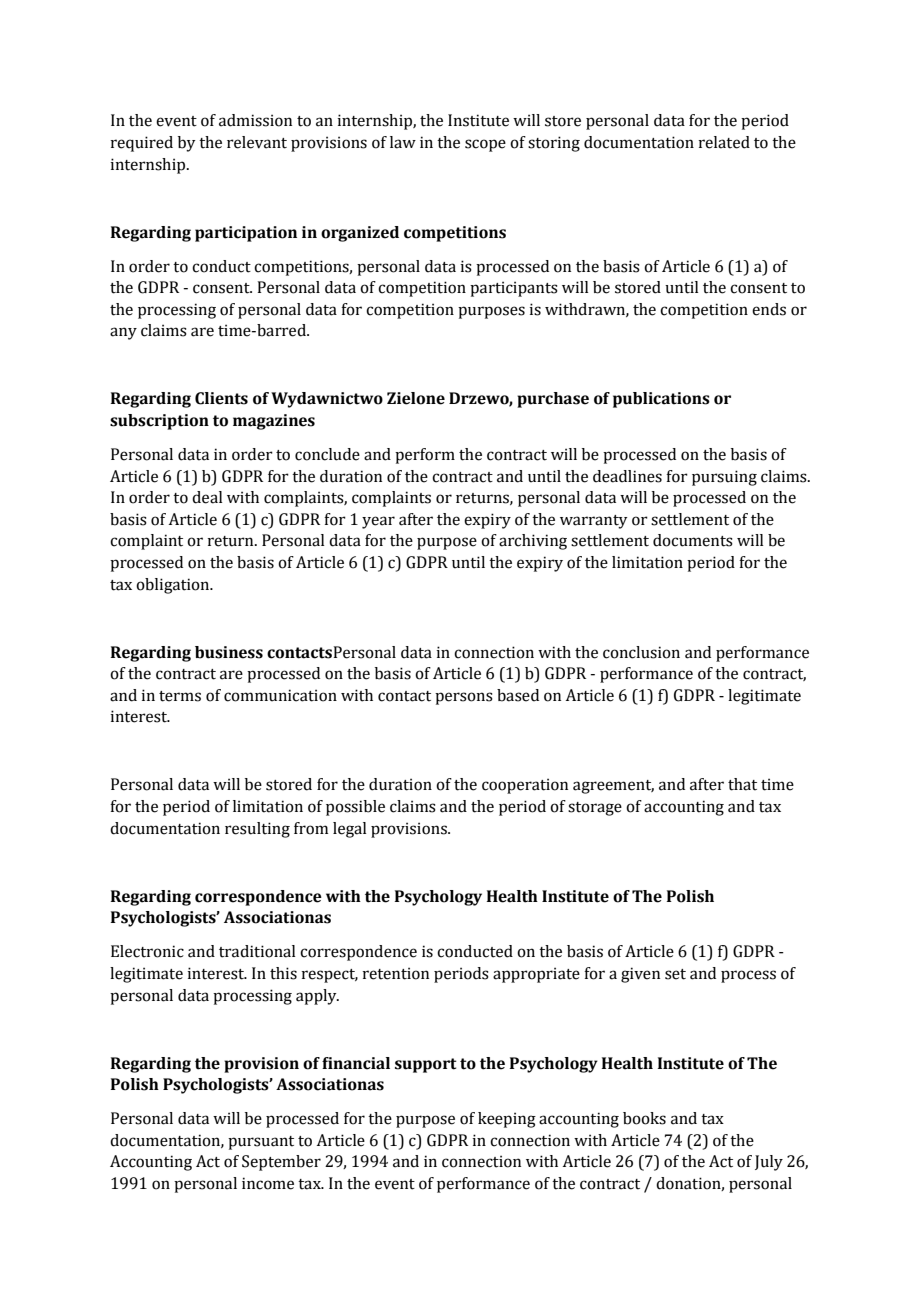  Describe the element at coordinates (464, 698) in the image. I see `persons` at that location.
